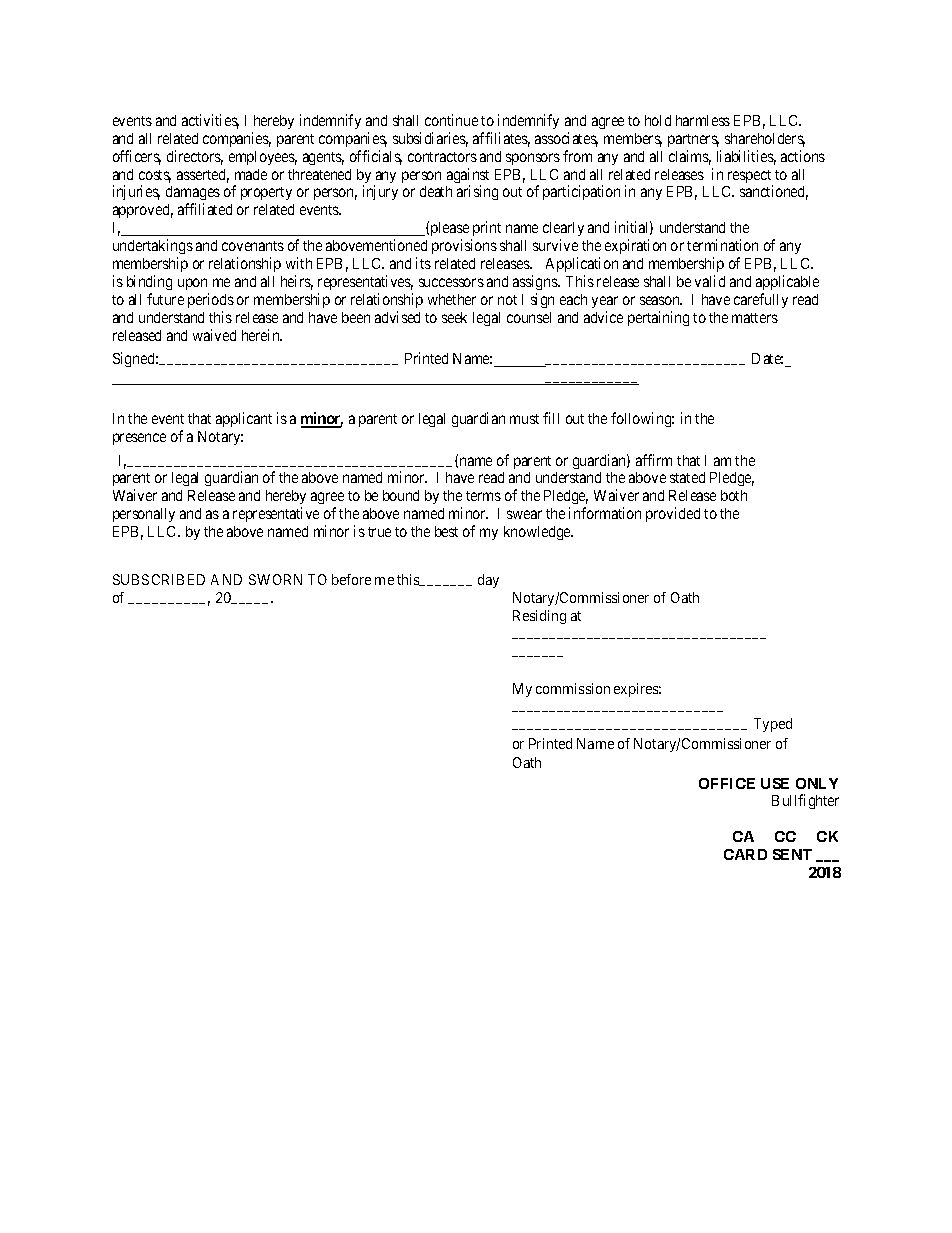  I want to click on partners, so click(693, 140).
